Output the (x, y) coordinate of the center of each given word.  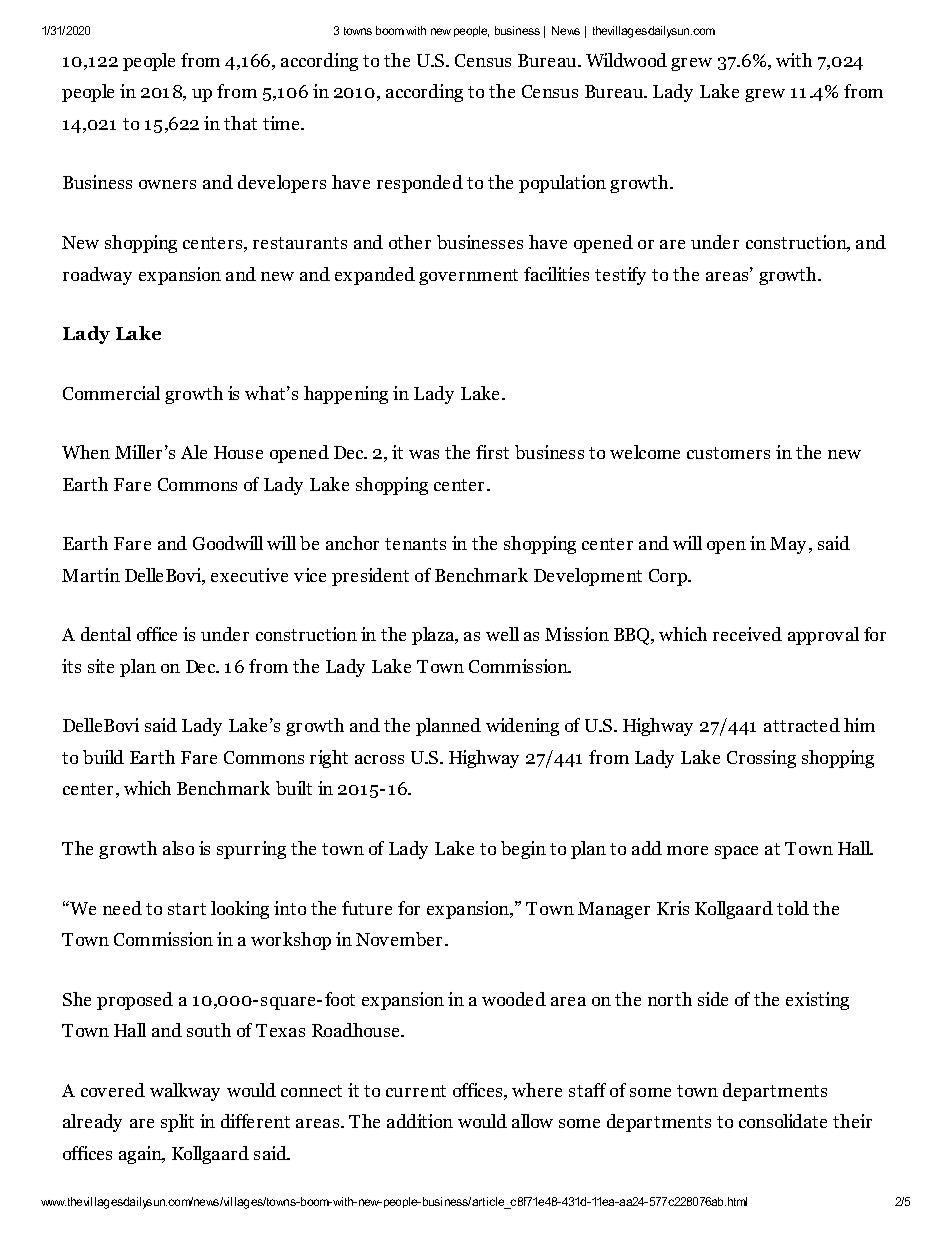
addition (420, 1121)
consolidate (783, 1121)
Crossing (761, 759)
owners (167, 184)
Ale (194, 452)
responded (420, 184)
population (562, 184)
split (177, 1123)
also (178, 848)
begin (523, 850)
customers (728, 453)
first (492, 452)
